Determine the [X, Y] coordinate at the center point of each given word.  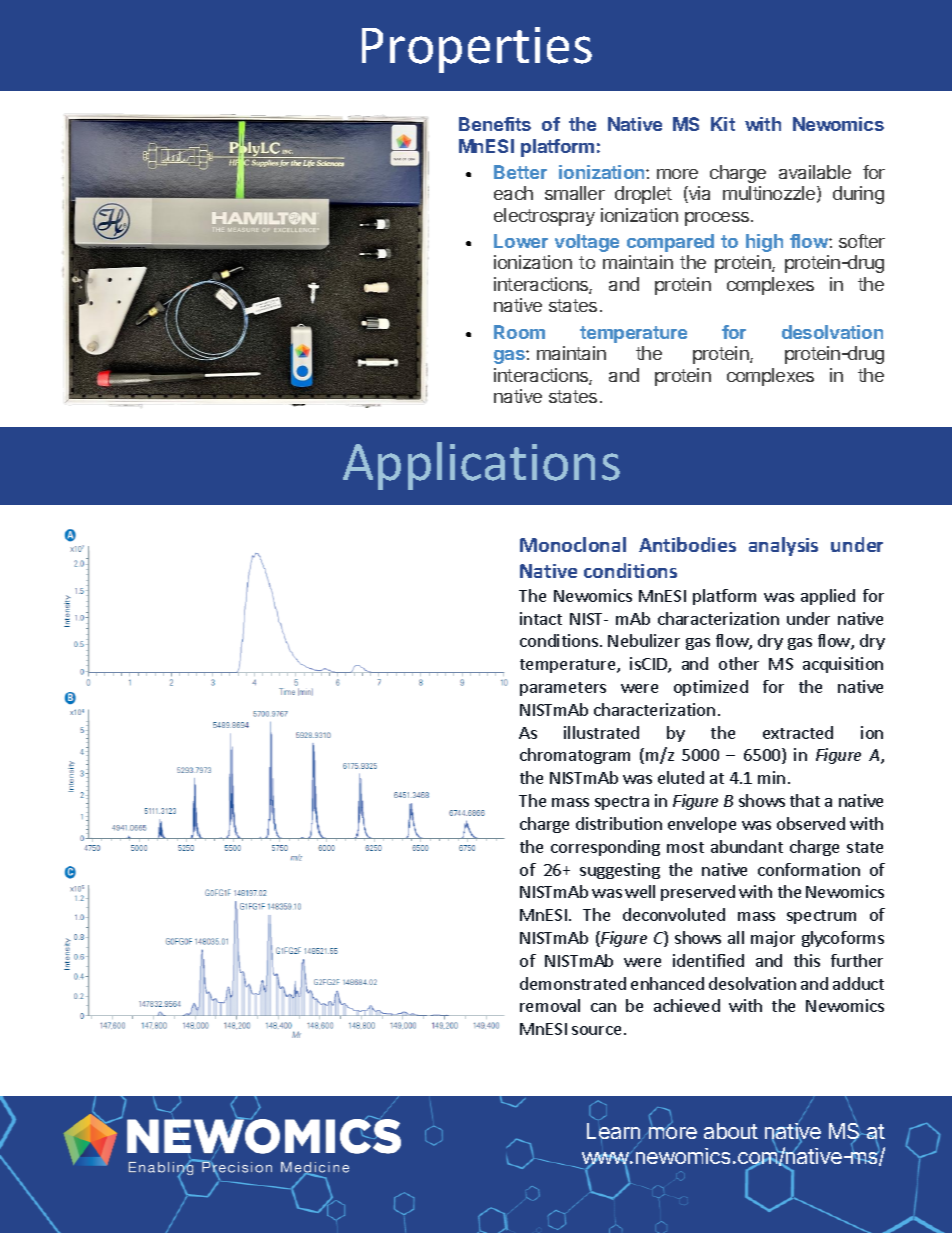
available [815, 172]
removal [550, 1005]
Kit [723, 124]
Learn [615, 1132]
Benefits [495, 124]
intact [541, 618]
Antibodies [687, 544]
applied [828, 597]
